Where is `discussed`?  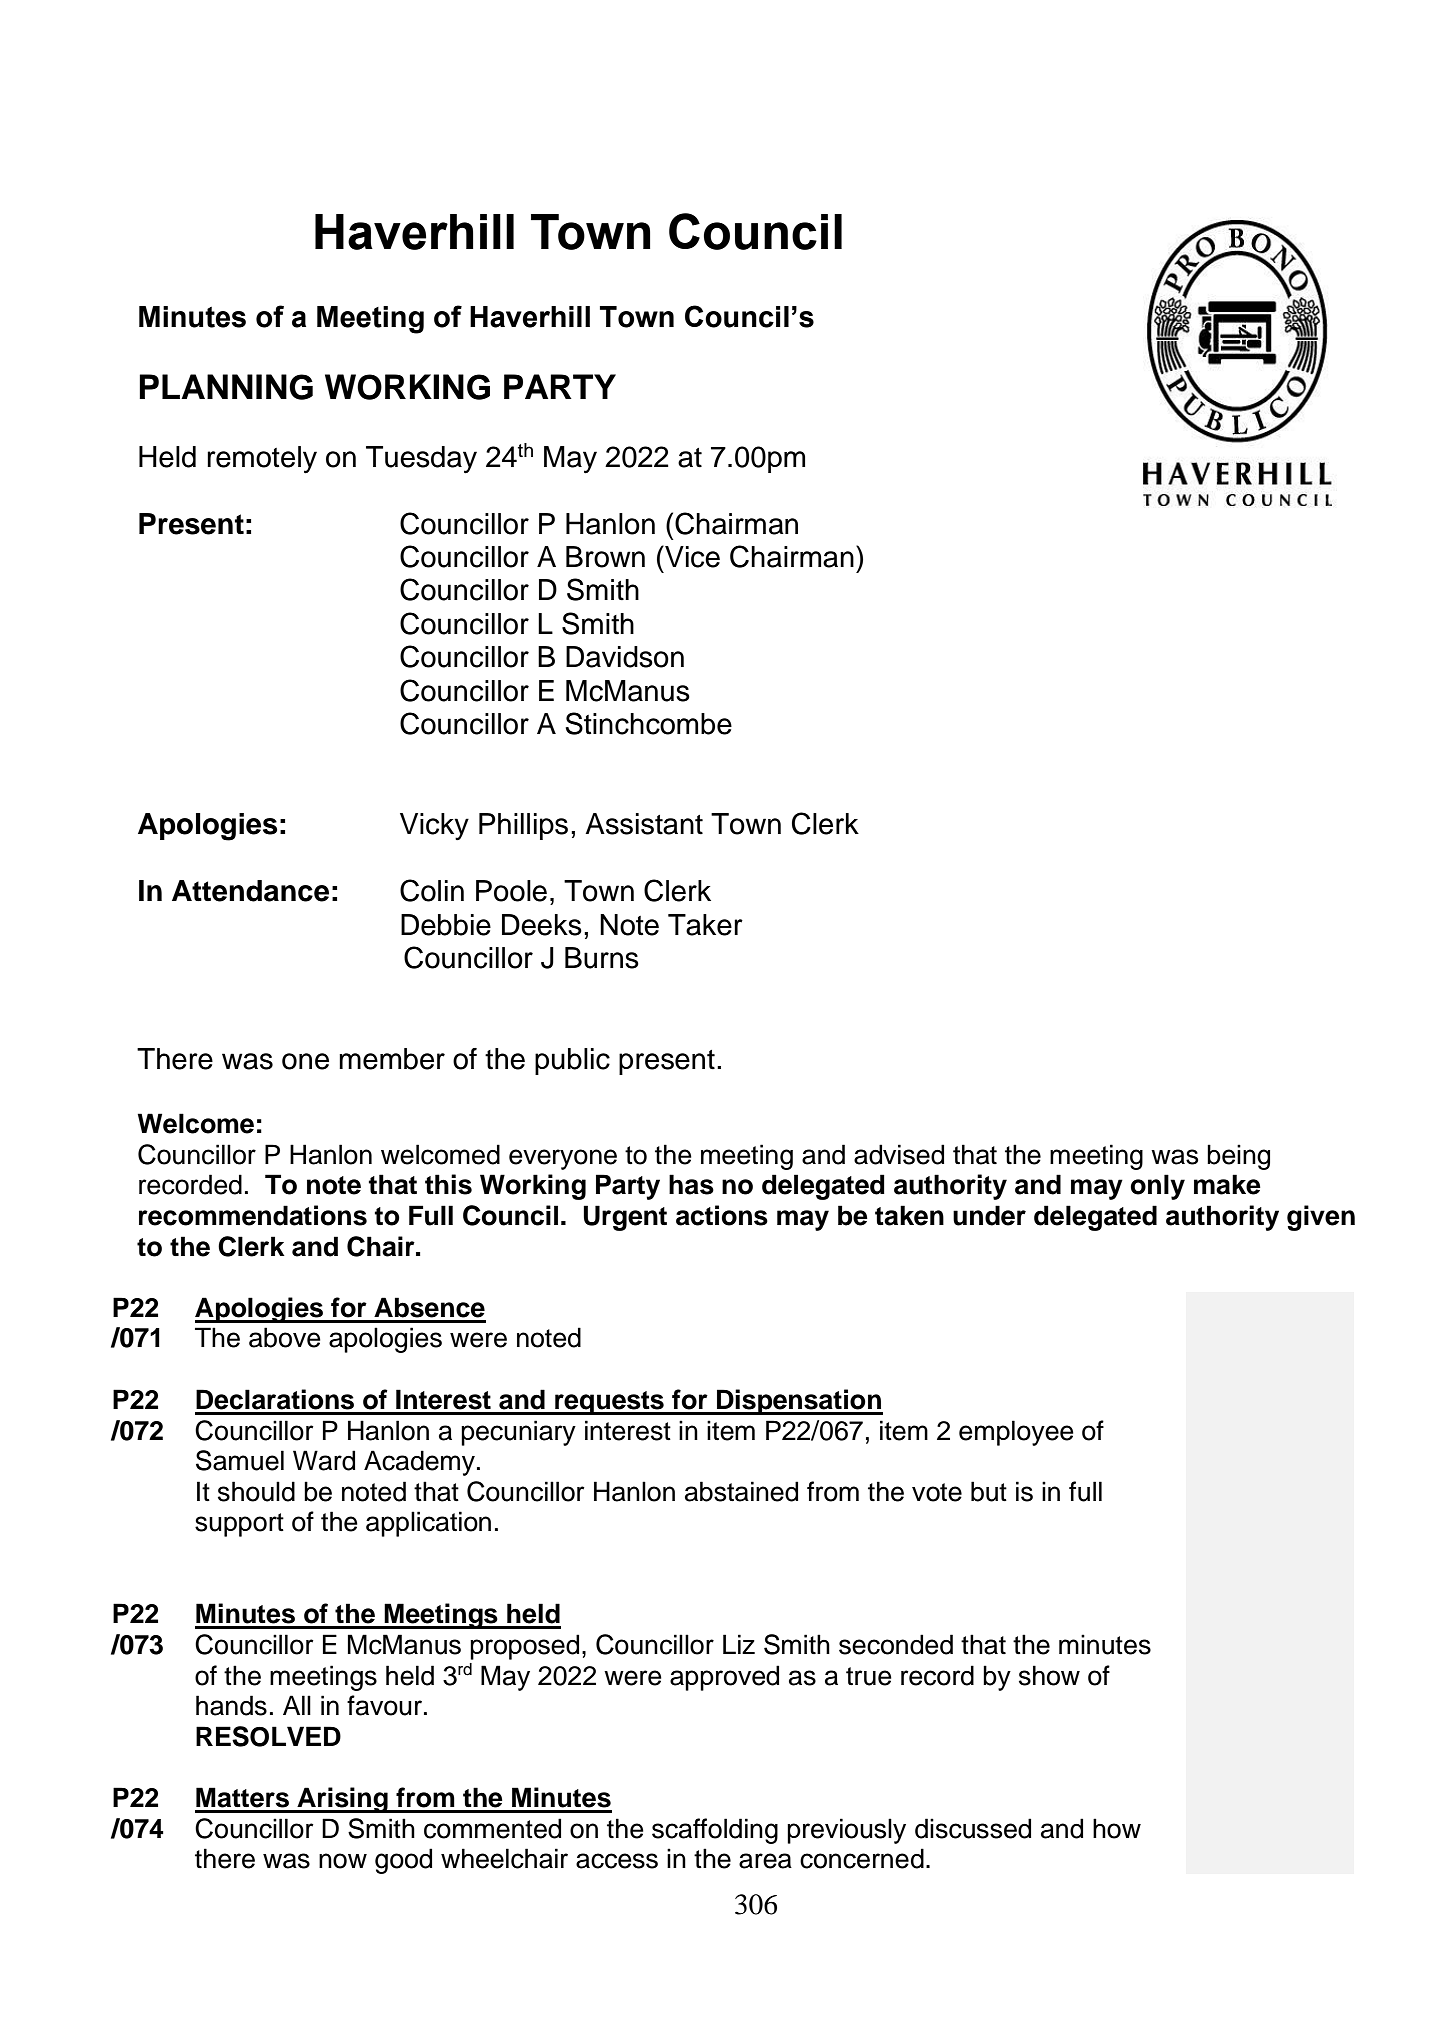 discussed is located at coordinates (973, 1828).
